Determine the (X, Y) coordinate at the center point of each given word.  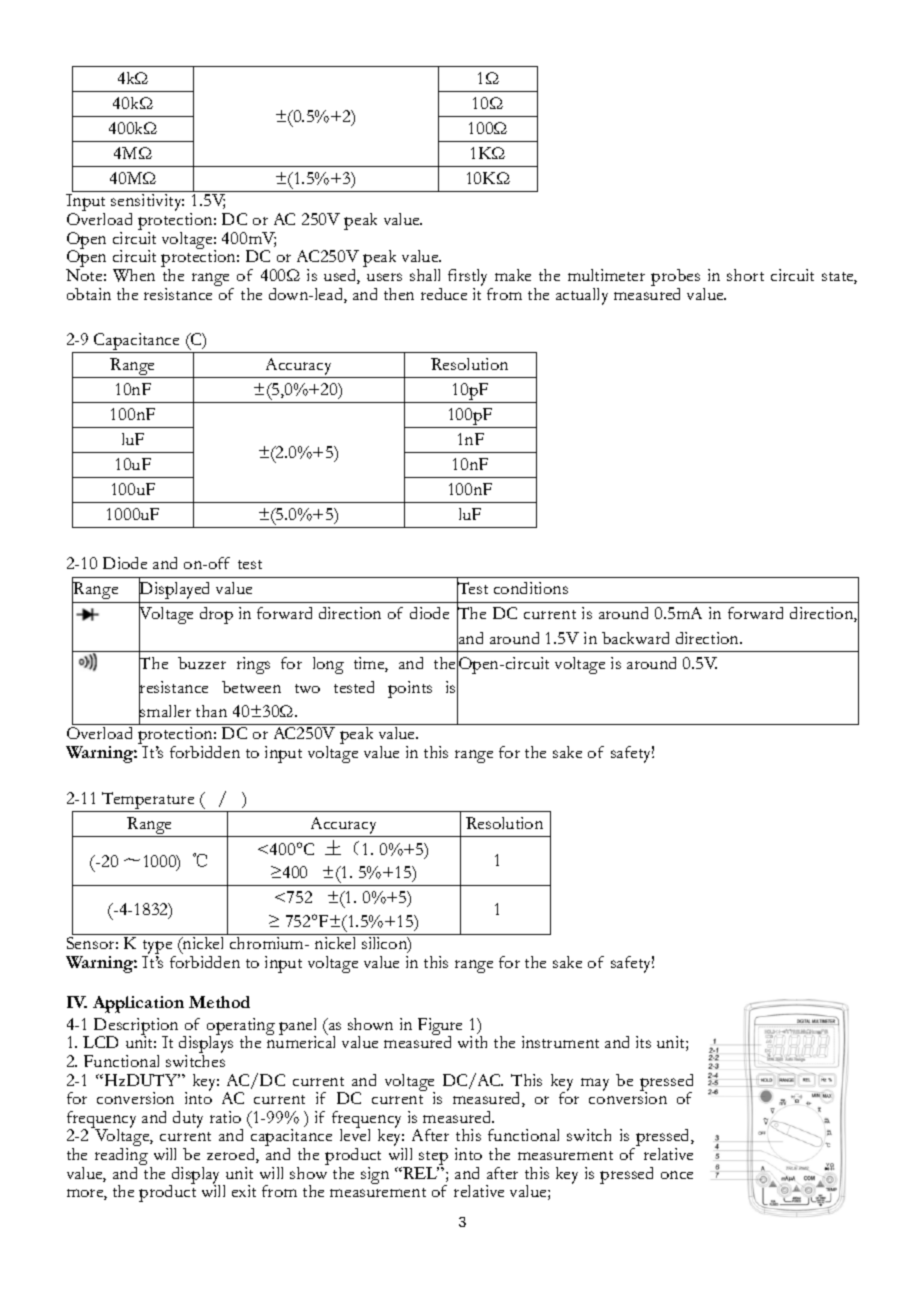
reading (121, 1158)
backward (635, 638)
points (410, 689)
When (134, 275)
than (211, 711)
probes (675, 279)
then (399, 294)
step (433, 1159)
